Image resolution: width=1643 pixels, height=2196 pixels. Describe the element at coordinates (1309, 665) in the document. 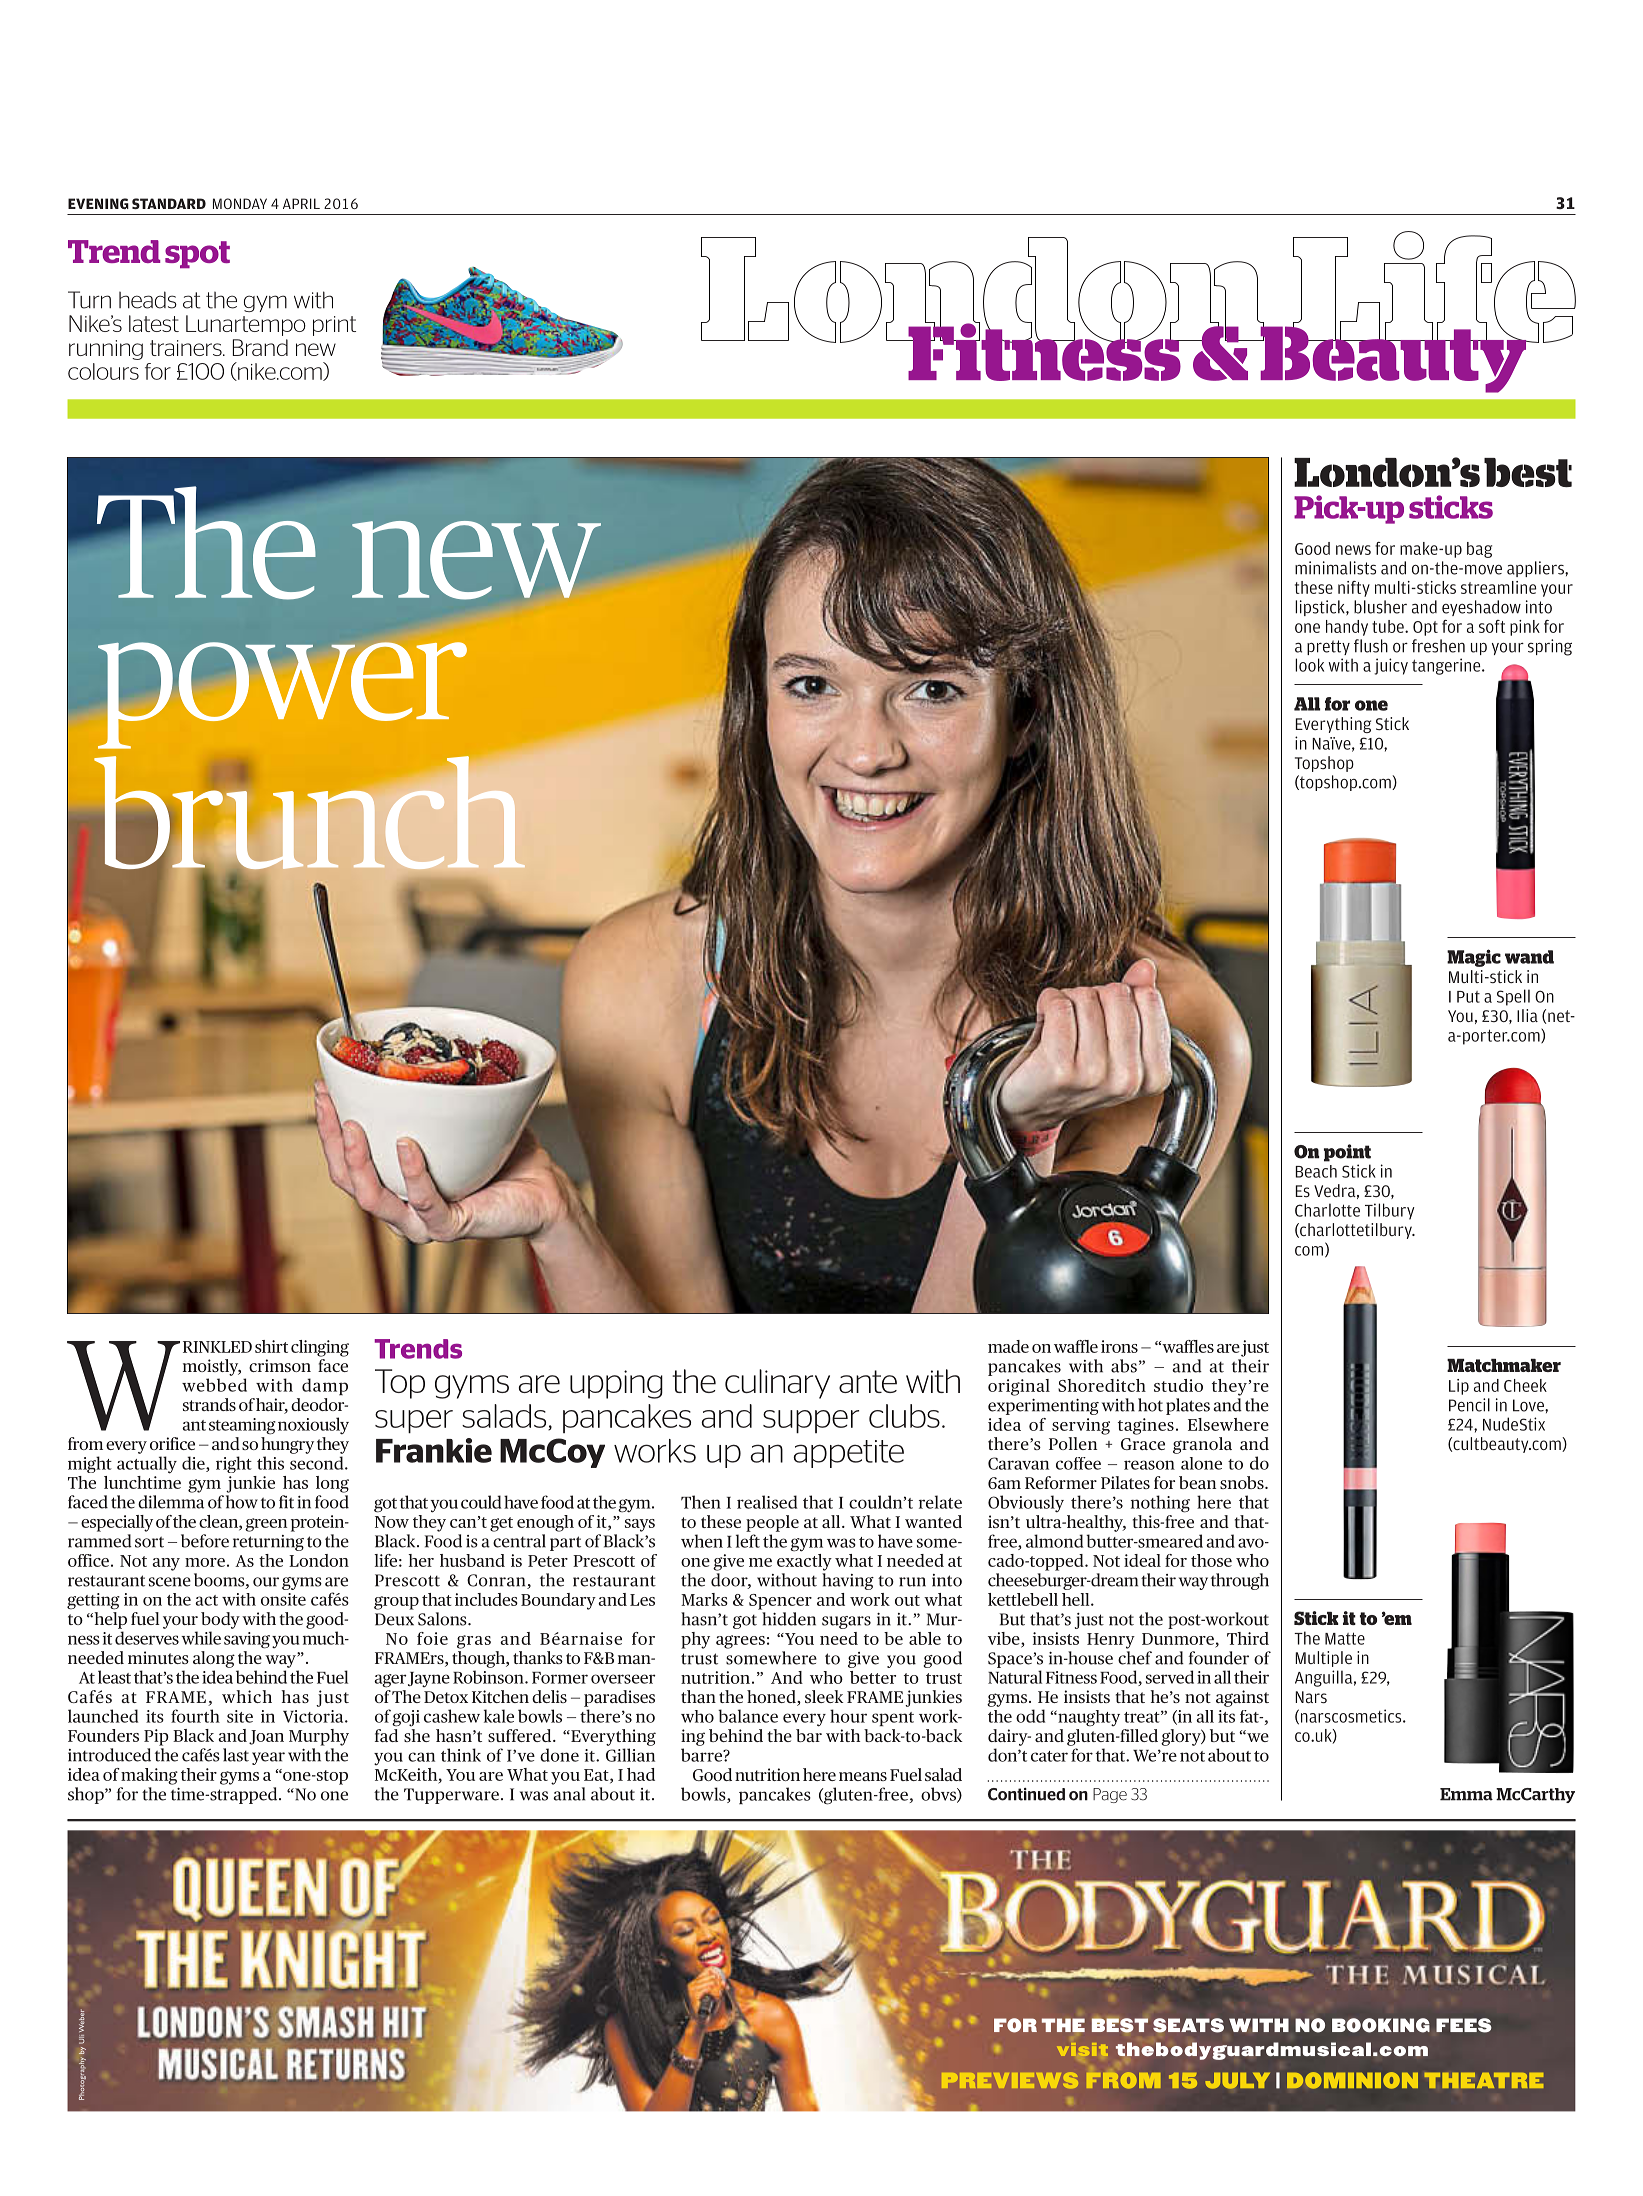

I see `look` at that location.
